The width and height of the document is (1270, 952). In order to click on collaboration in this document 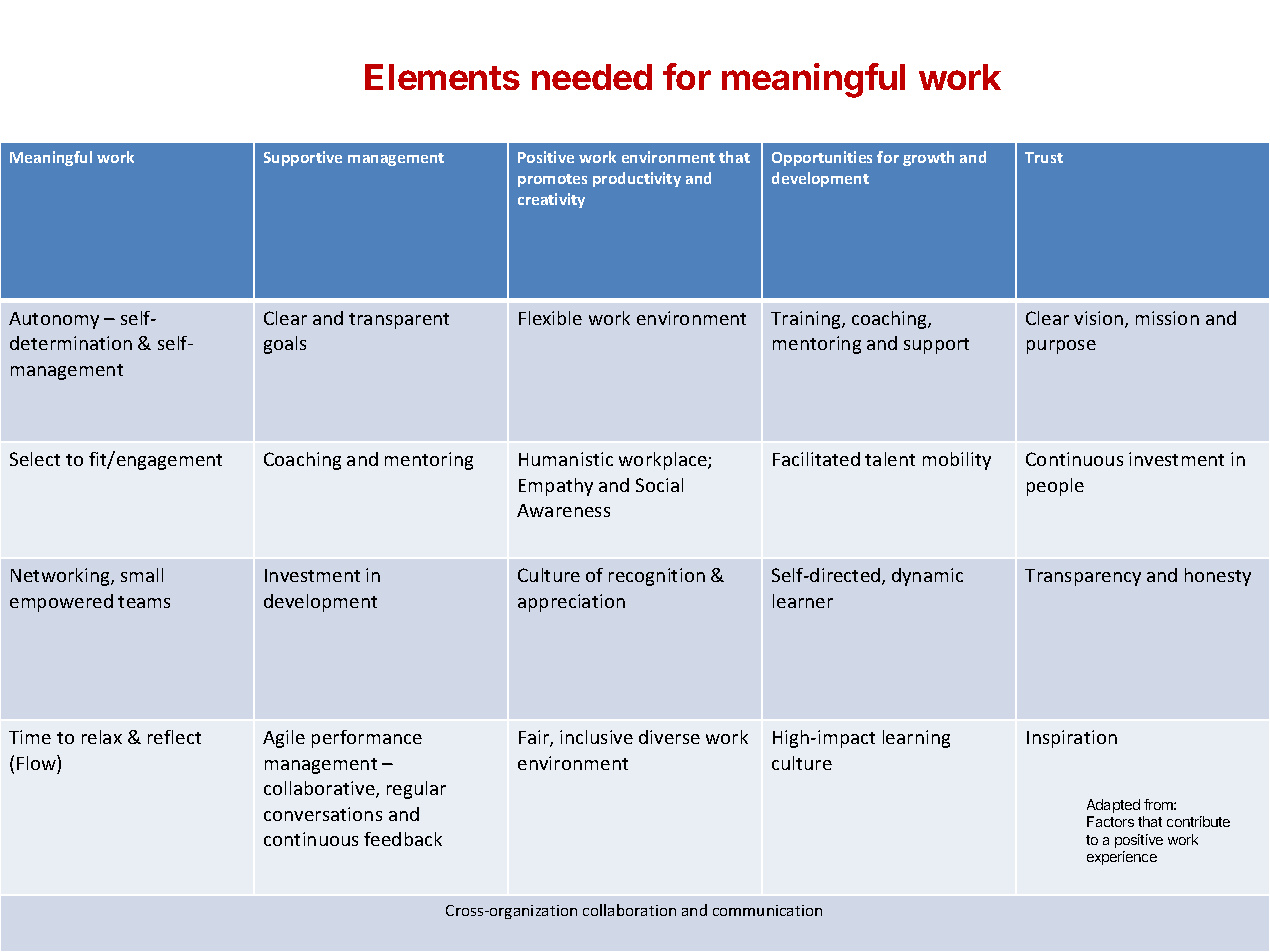, I will do `click(629, 910)`.
